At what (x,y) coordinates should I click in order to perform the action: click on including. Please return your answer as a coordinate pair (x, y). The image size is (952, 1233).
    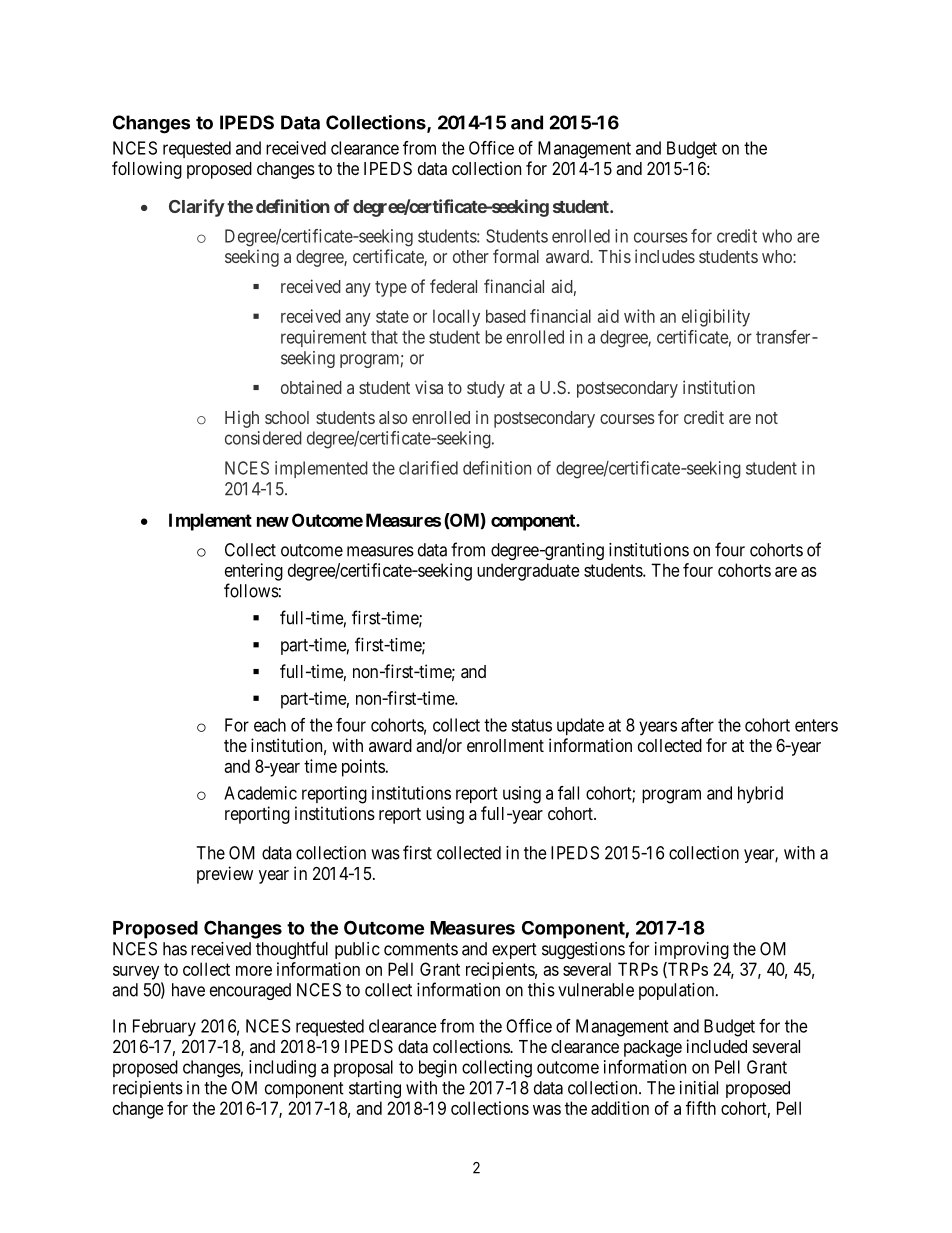
    Looking at the image, I should click on (282, 1069).
